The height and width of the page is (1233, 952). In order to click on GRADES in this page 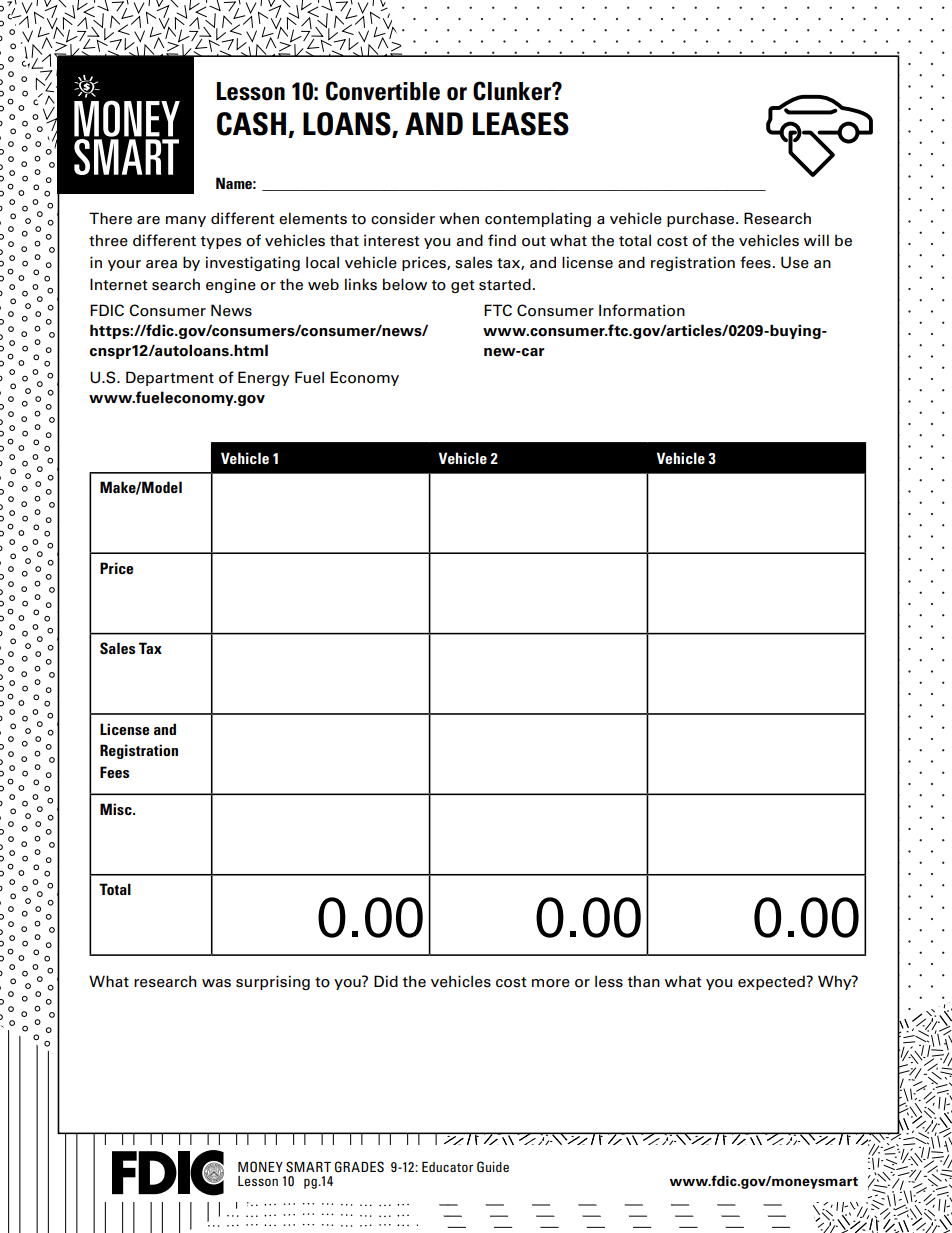, I will do `click(359, 1167)`.
